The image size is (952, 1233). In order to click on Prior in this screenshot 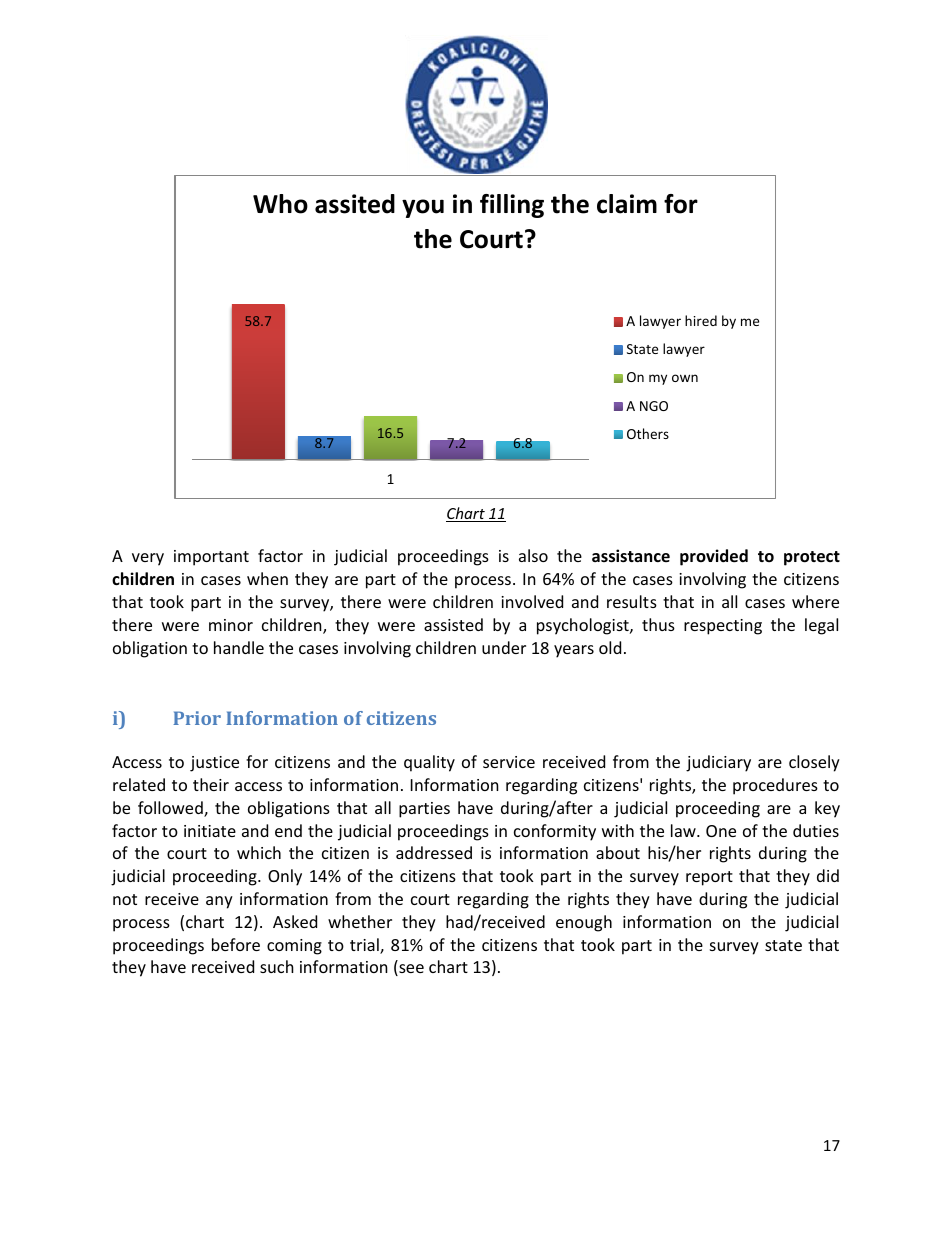, I will do `click(197, 718)`.
